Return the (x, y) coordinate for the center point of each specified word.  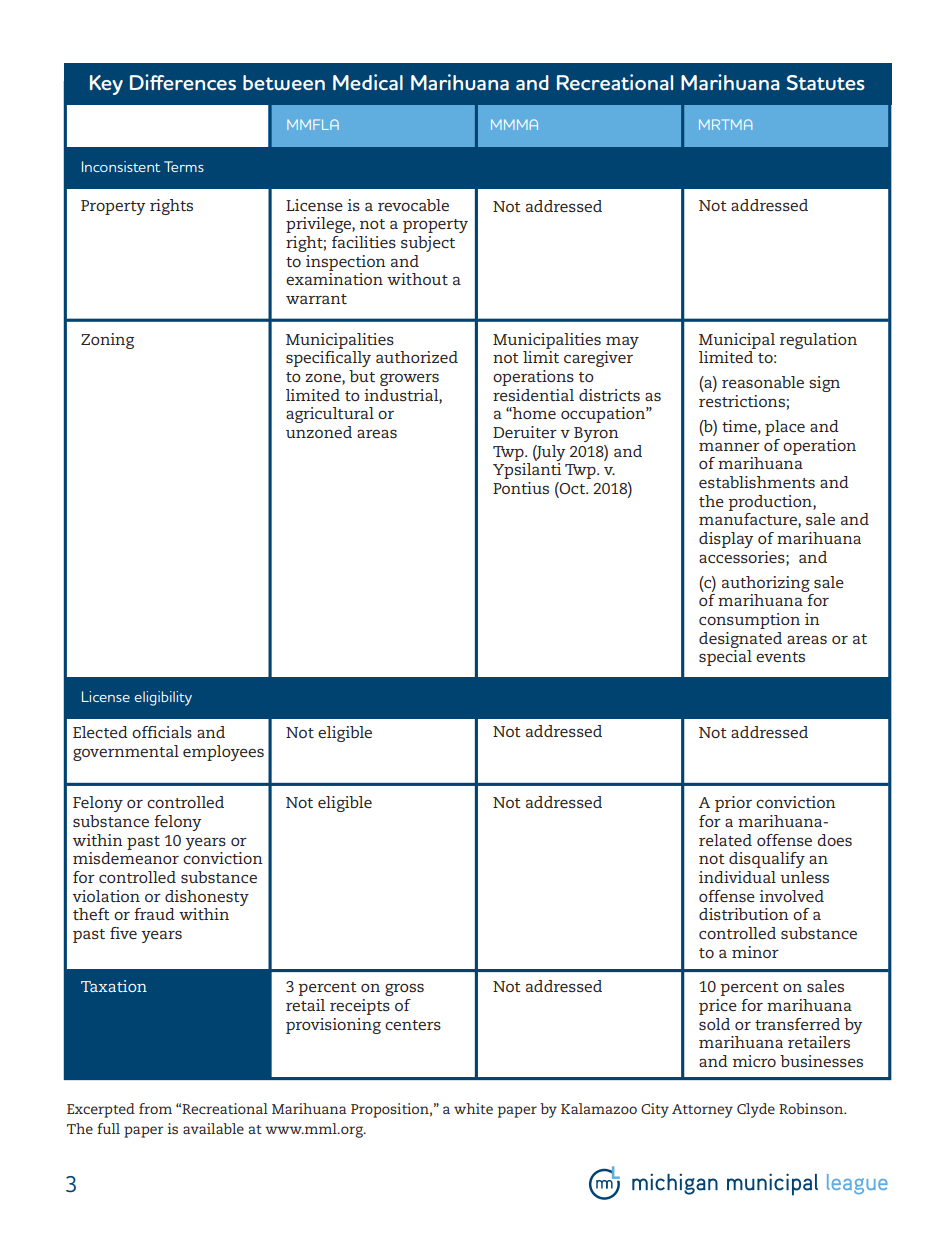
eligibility (163, 698)
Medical (368, 82)
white (473, 1108)
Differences (183, 82)
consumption (749, 621)
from (155, 1108)
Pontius (521, 488)
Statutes (826, 82)
